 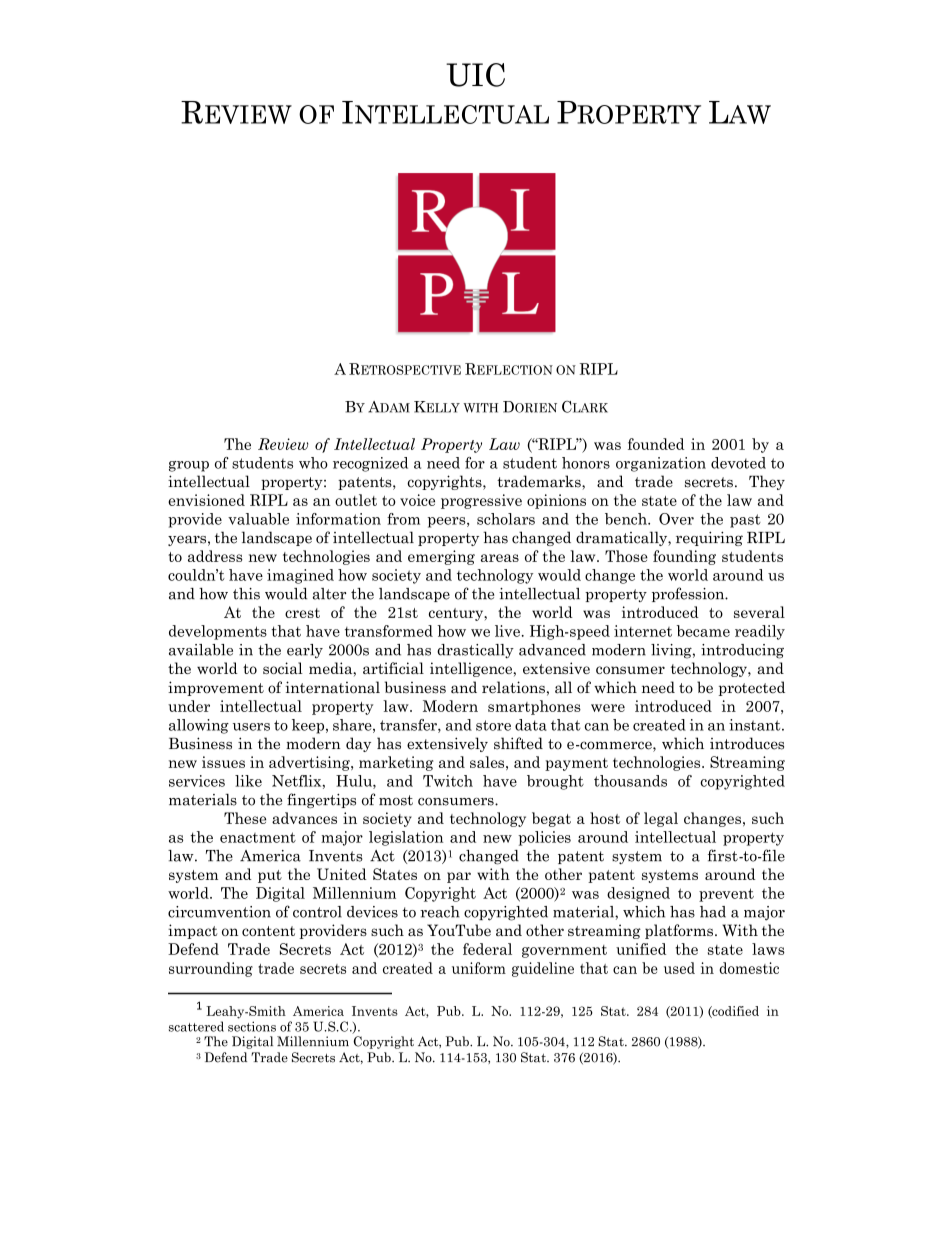 I want to click on store, so click(x=493, y=725).
